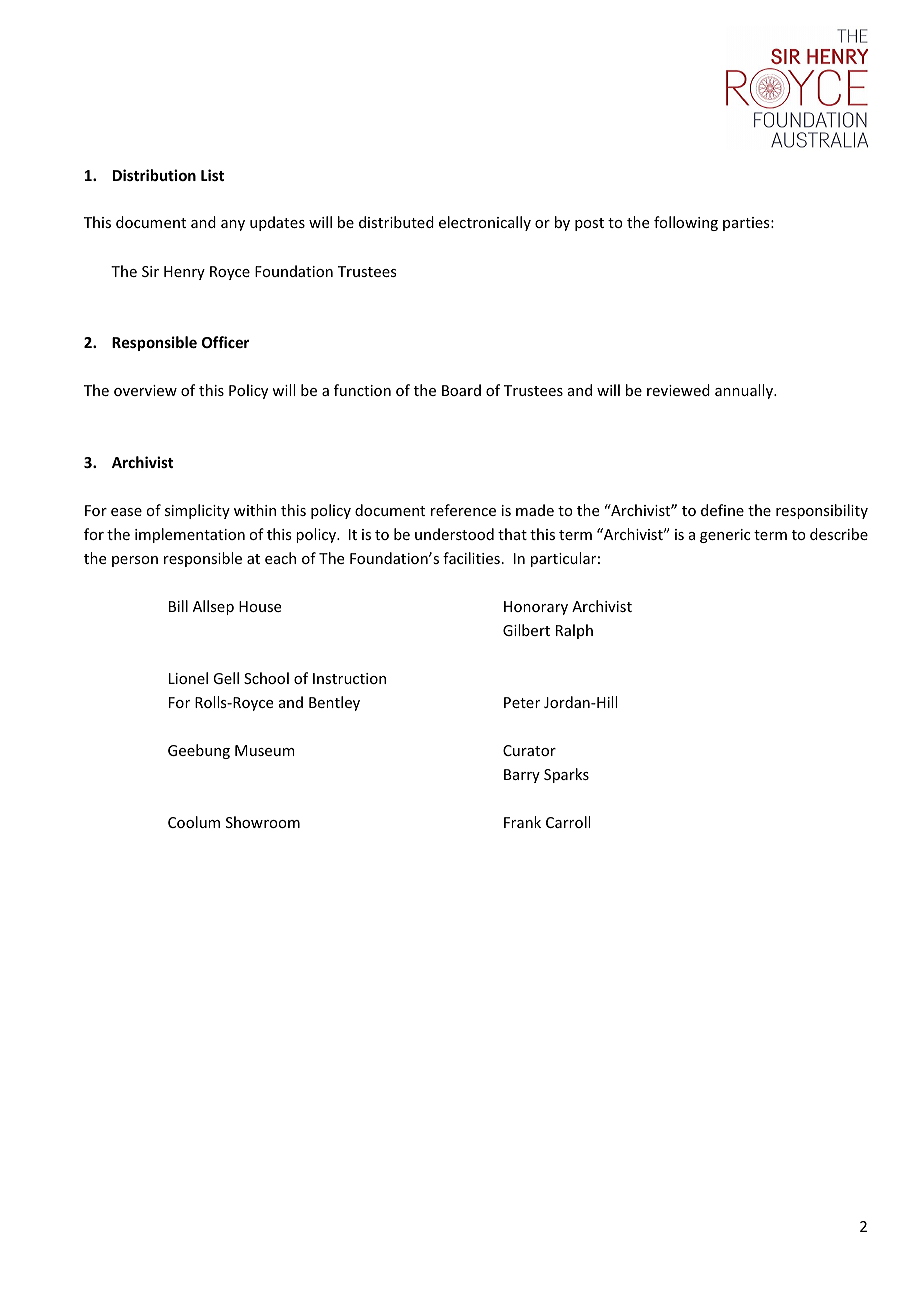  What do you see at coordinates (197, 511) in the screenshot?
I see `simplicity` at bounding box center [197, 511].
